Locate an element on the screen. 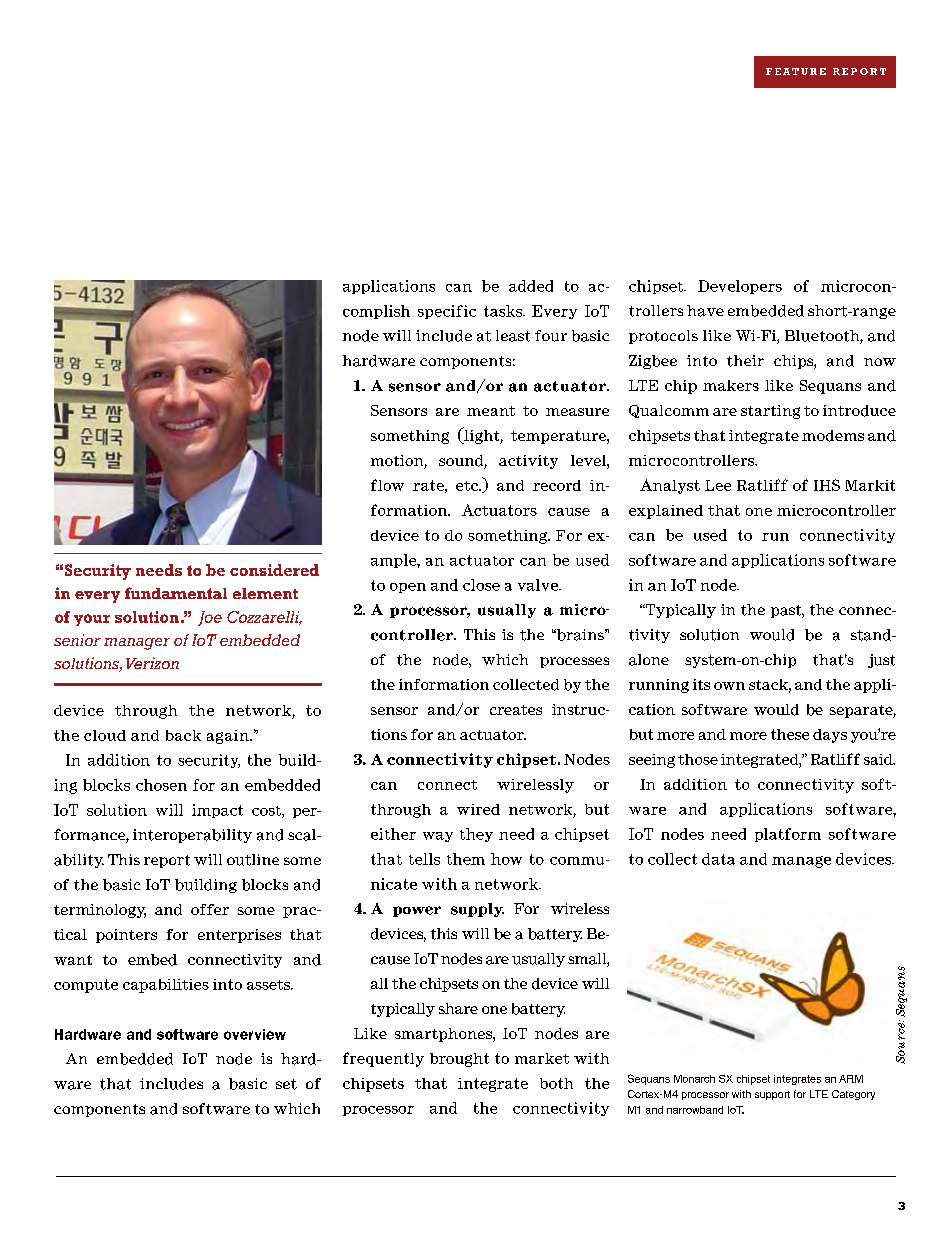 The width and height of the screenshot is (952, 1233). FEATURE is located at coordinates (796, 71).
